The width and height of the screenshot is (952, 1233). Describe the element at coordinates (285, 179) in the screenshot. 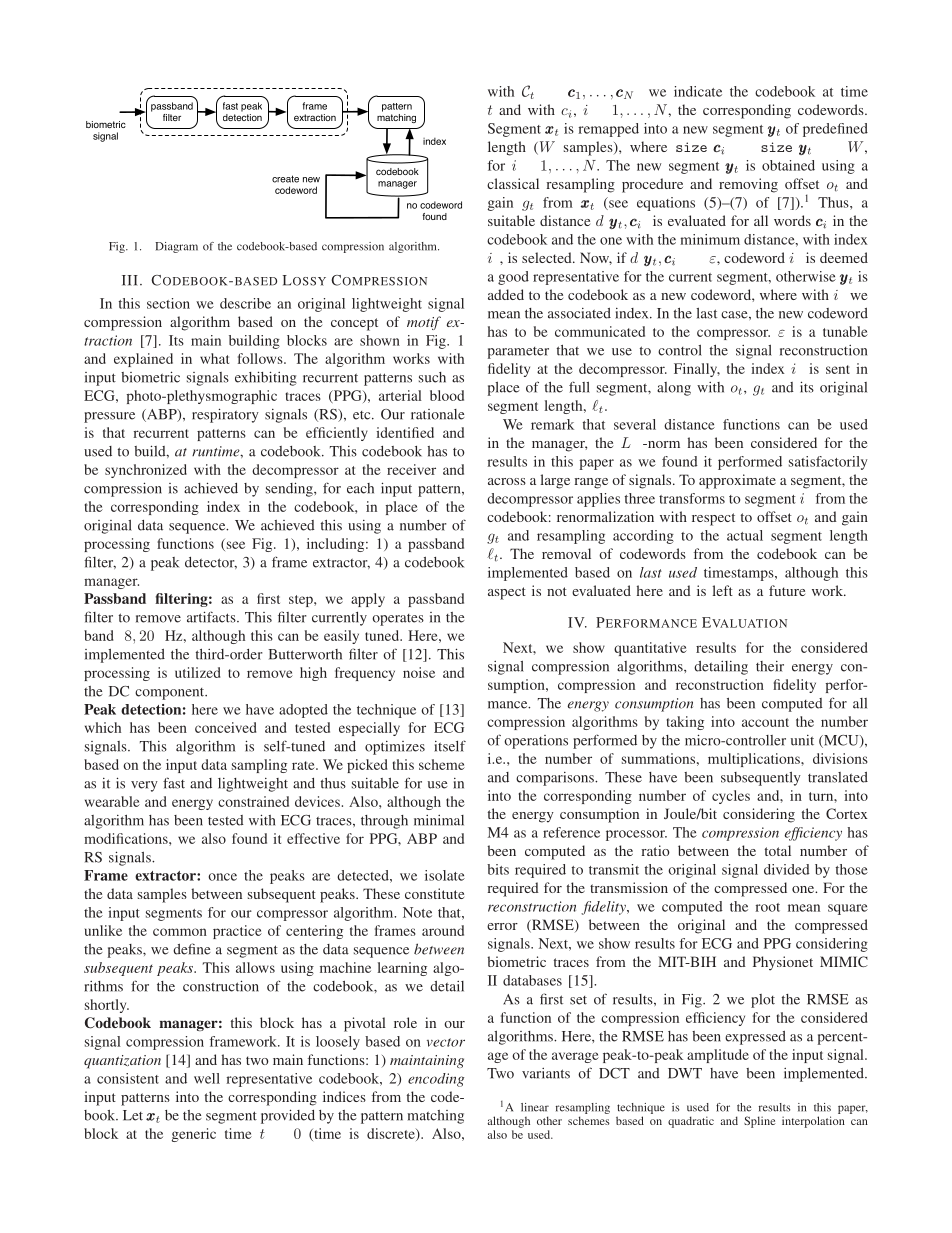

I see `create` at that location.
